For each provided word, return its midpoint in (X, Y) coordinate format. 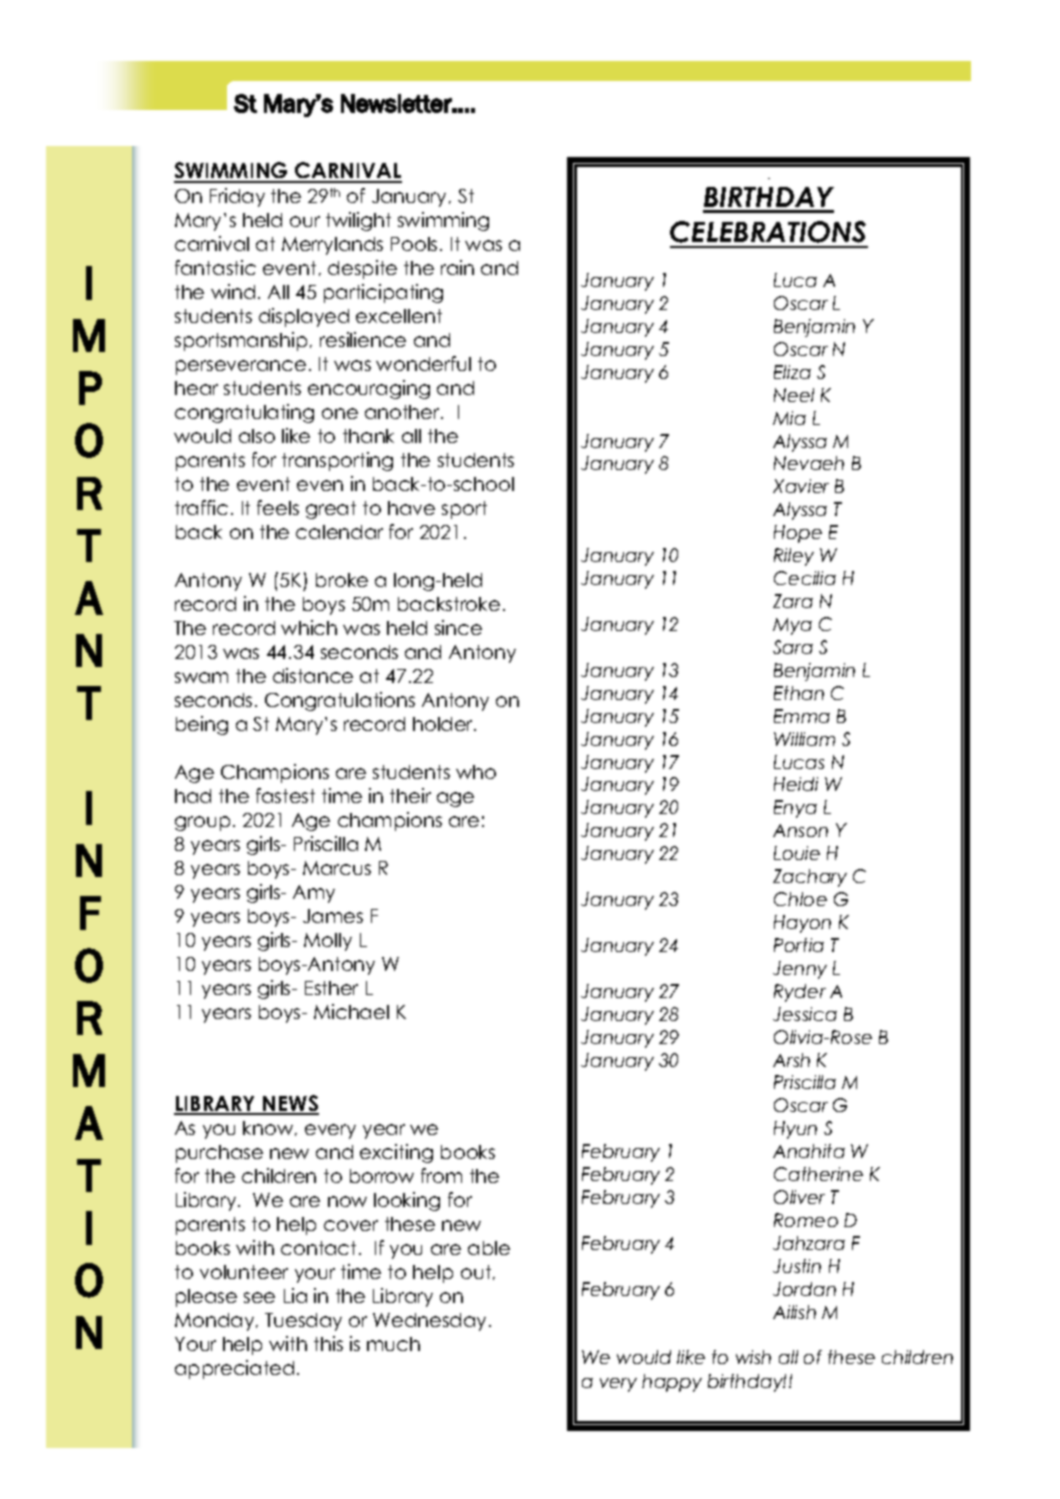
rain (457, 267)
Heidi (796, 784)
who (476, 772)
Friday (237, 197)
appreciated (234, 1369)
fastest (285, 795)
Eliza (792, 372)
